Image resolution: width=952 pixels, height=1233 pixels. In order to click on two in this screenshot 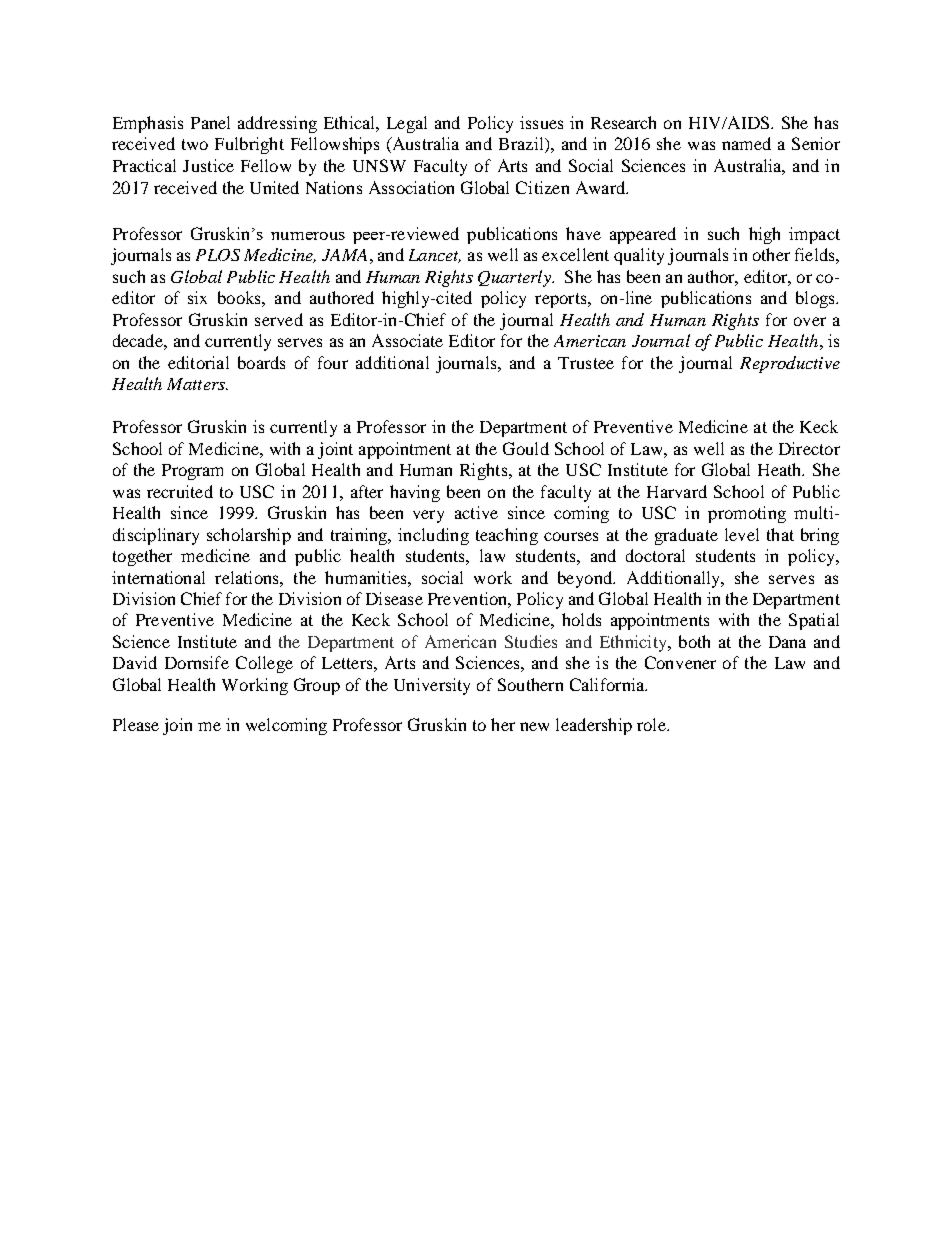, I will do `click(195, 144)`.
